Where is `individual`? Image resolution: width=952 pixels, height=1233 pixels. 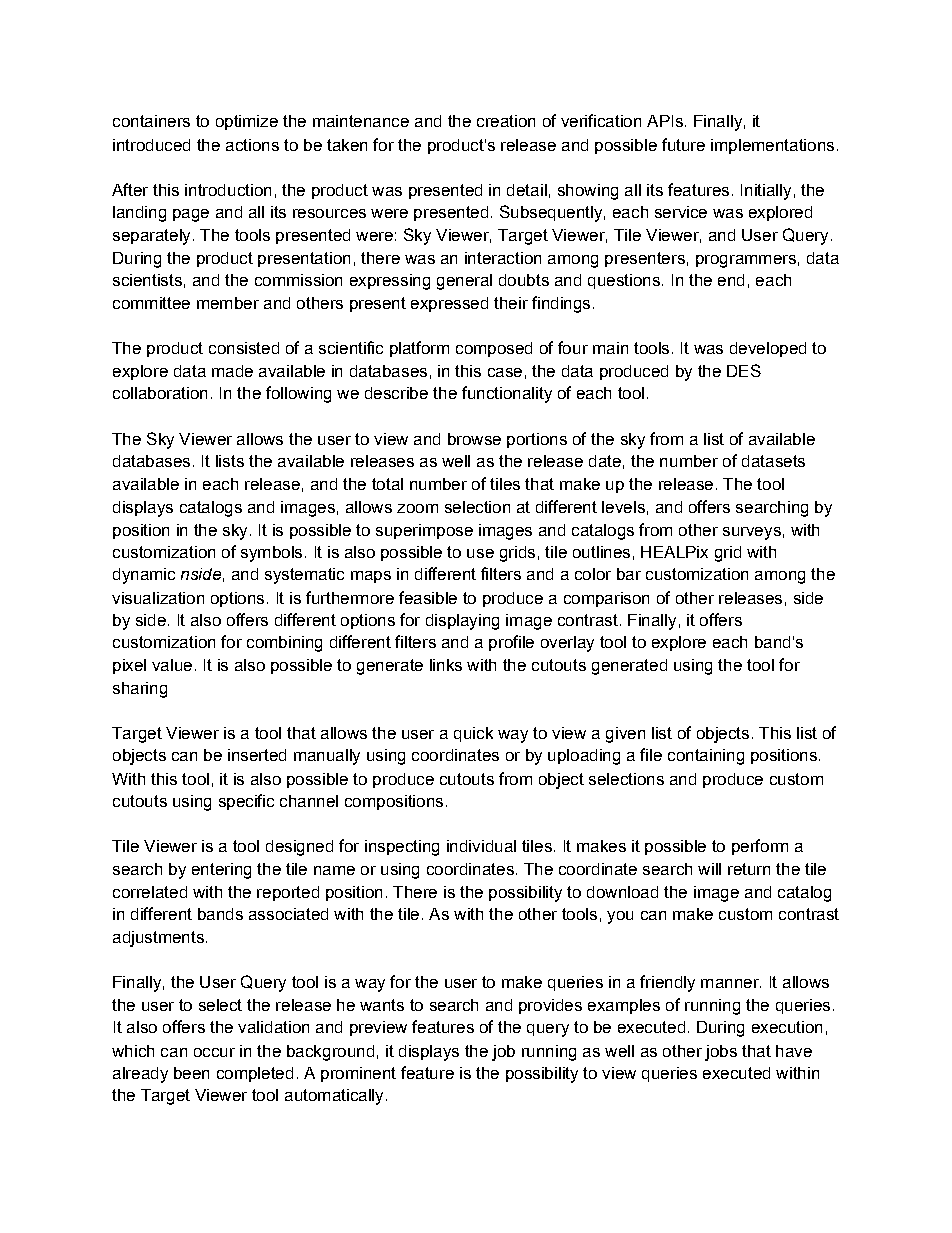
individual is located at coordinates (481, 846).
